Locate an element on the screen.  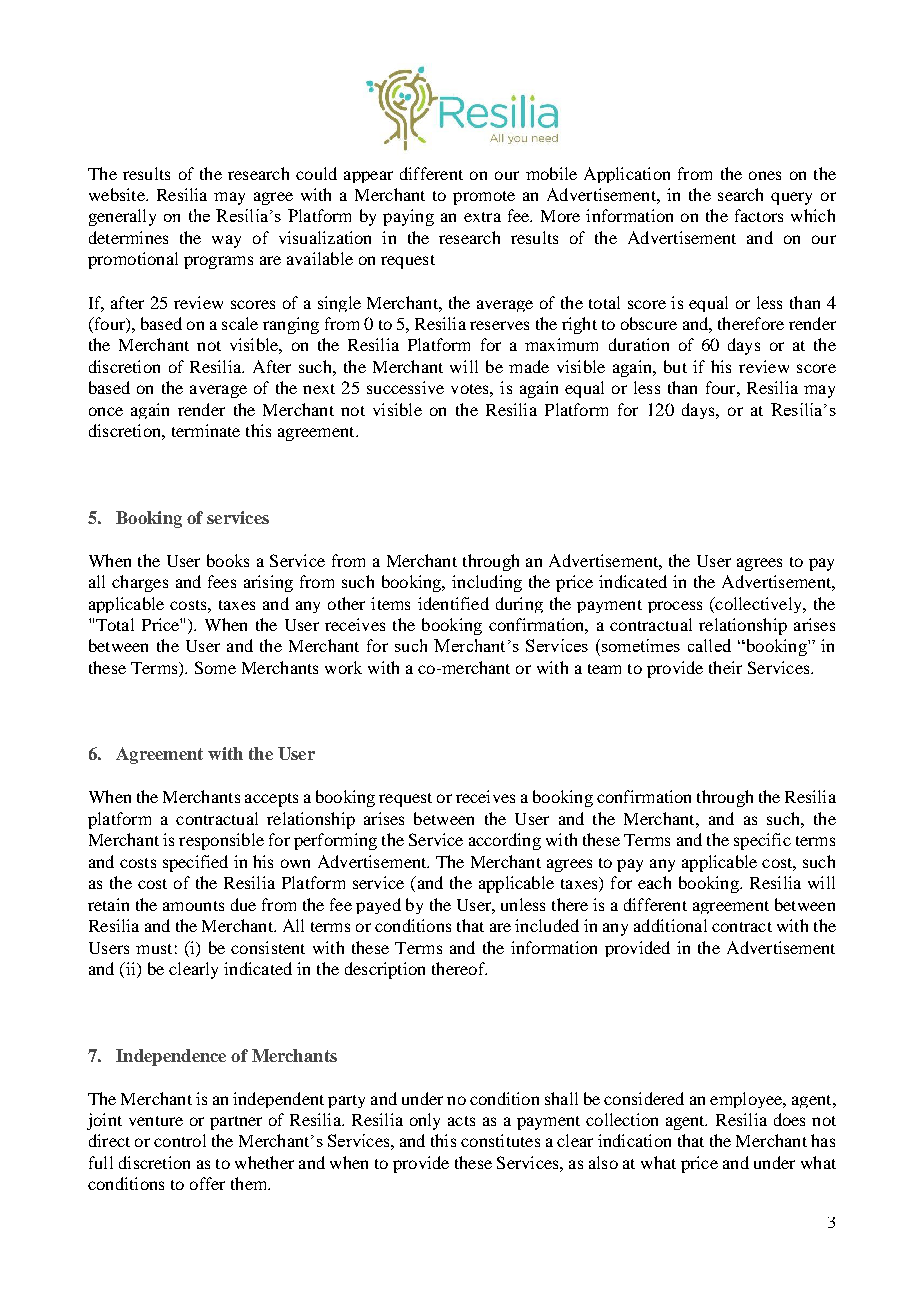
responsible is located at coordinates (221, 841).
